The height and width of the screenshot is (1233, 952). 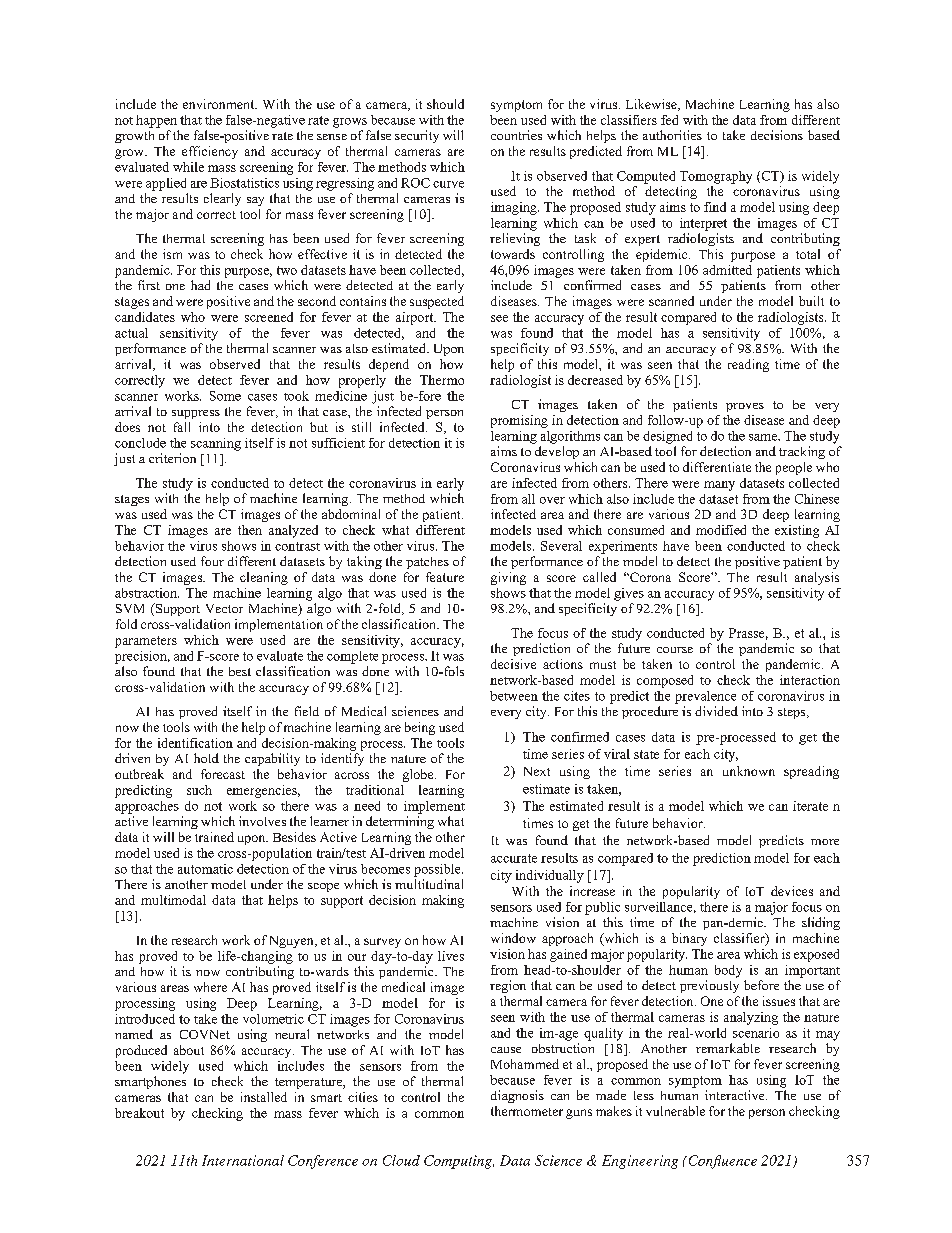 What do you see at coordinates (243, 1160) in the screenshot?
I see `International` at bounding box center [243, 1160].
